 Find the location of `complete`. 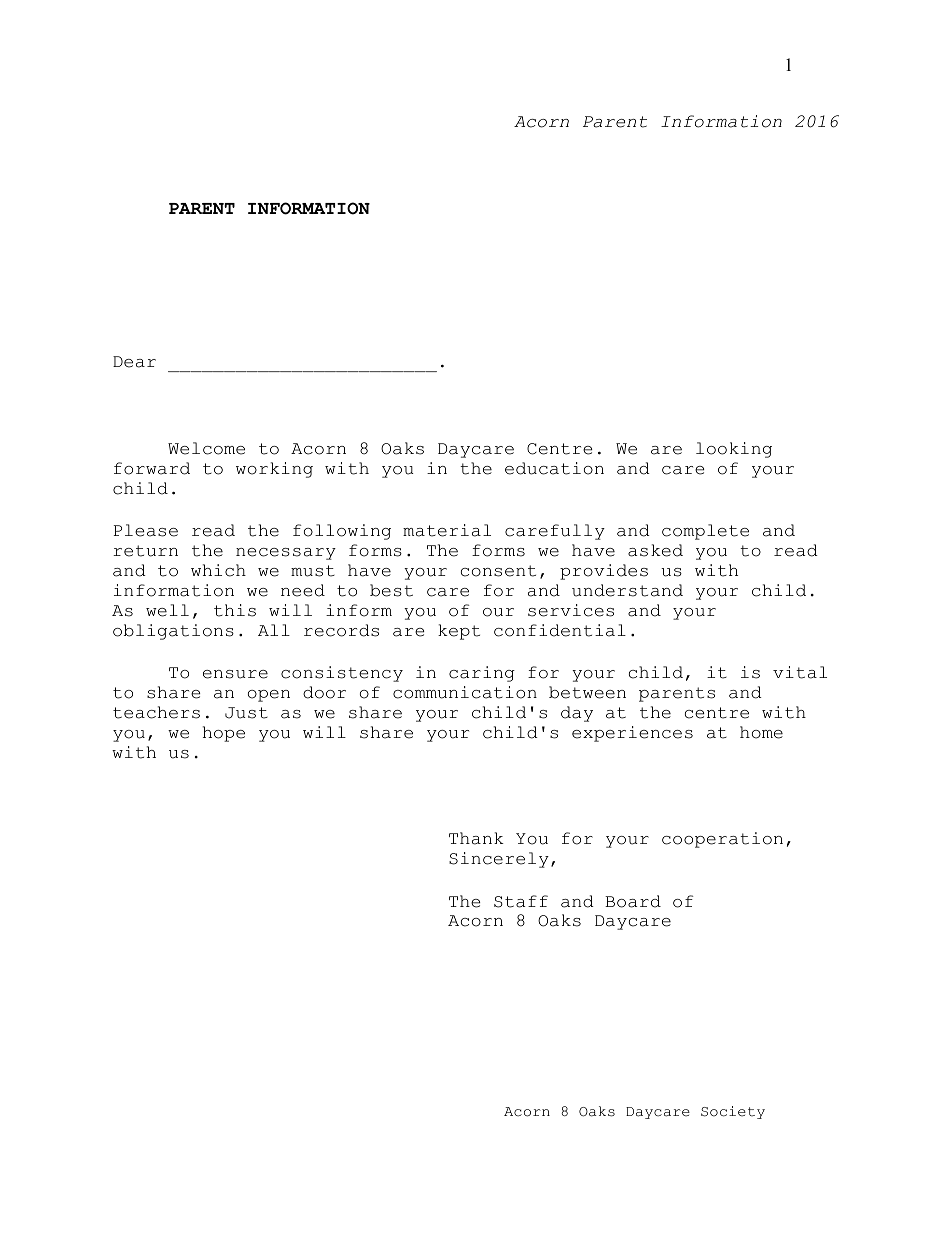

complete is located at coordinates (705, 532).
